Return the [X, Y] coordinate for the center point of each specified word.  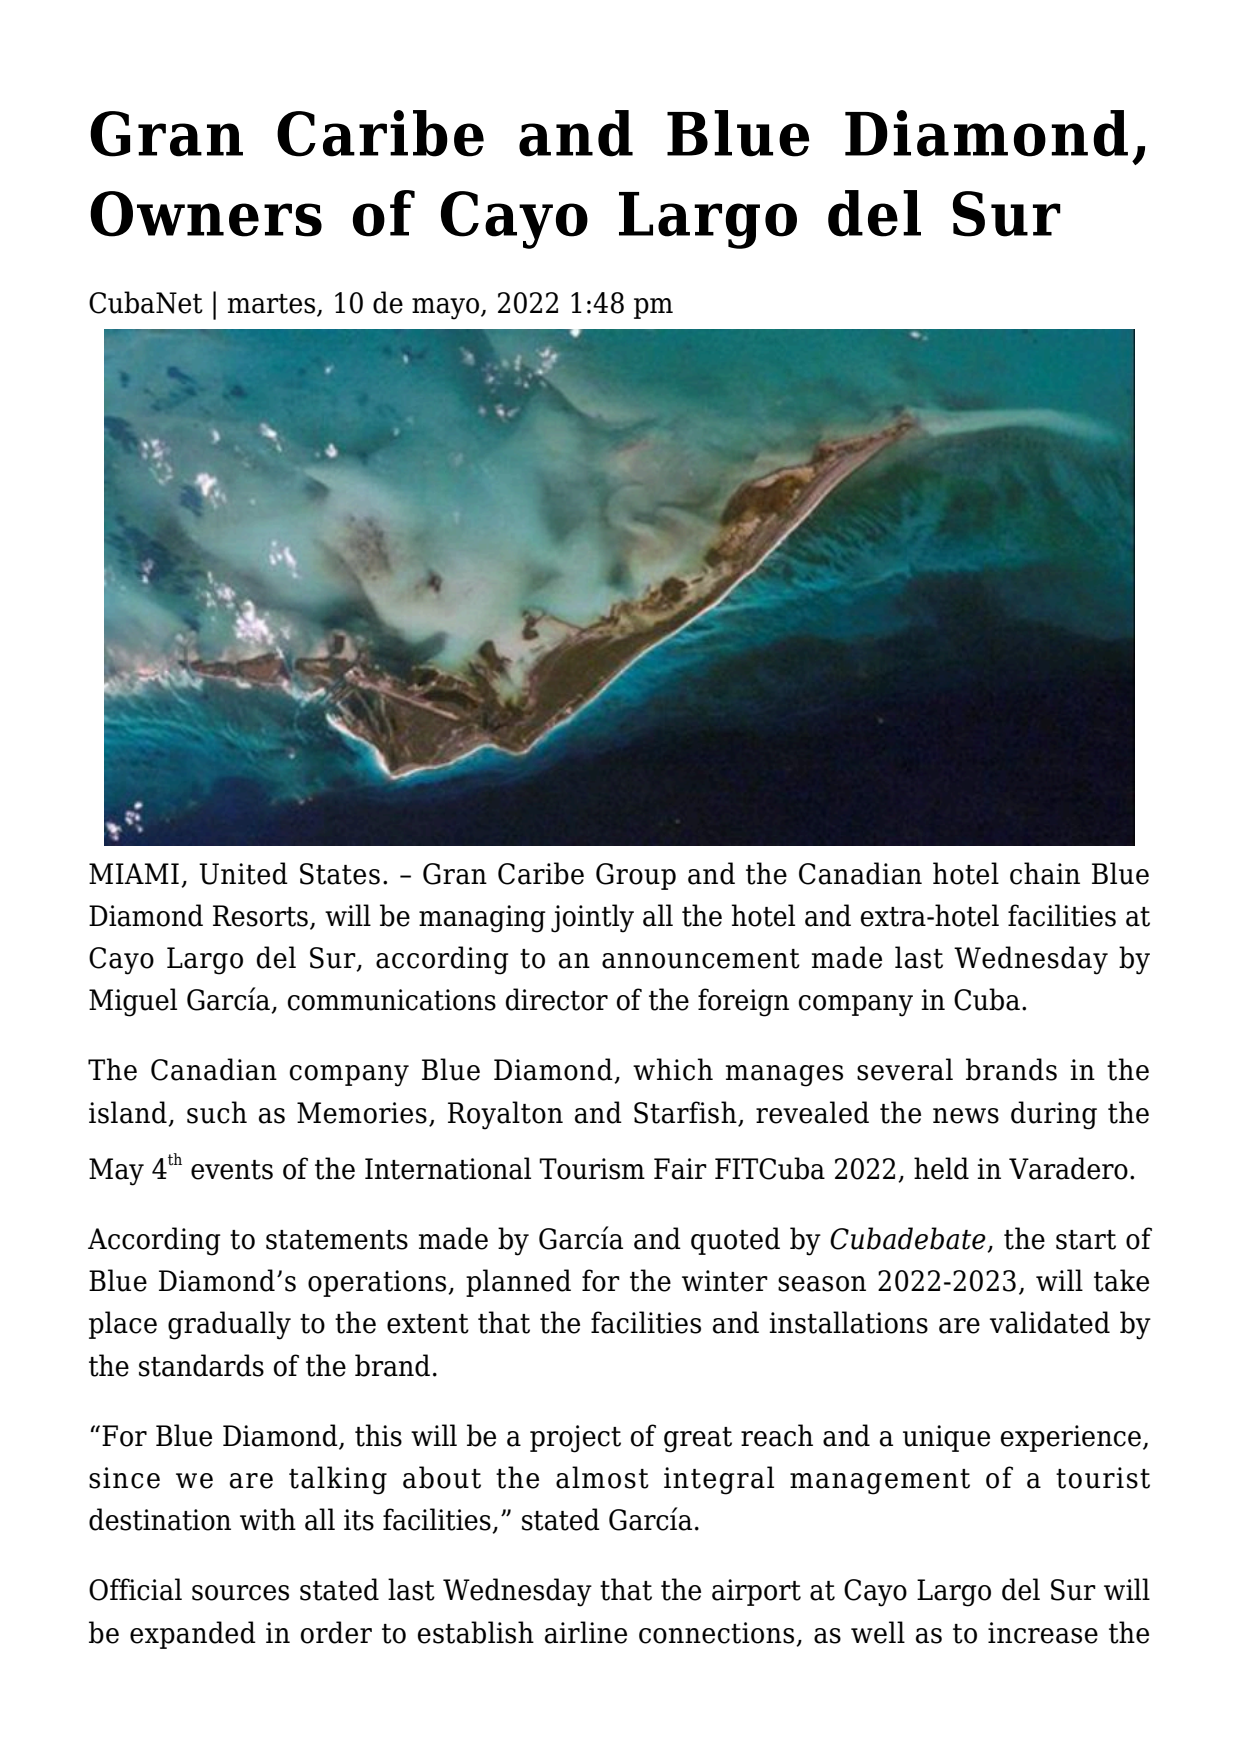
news [966, 1116]
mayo [445, 309]
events [232, 1170]
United [243, 873]
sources [240, 1593]
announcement [701, 959]
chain [1045, 873]
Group [636, 876]
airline [586, 1632]
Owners [206, 214]
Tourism [592, 1169]
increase [1043, 1633]
